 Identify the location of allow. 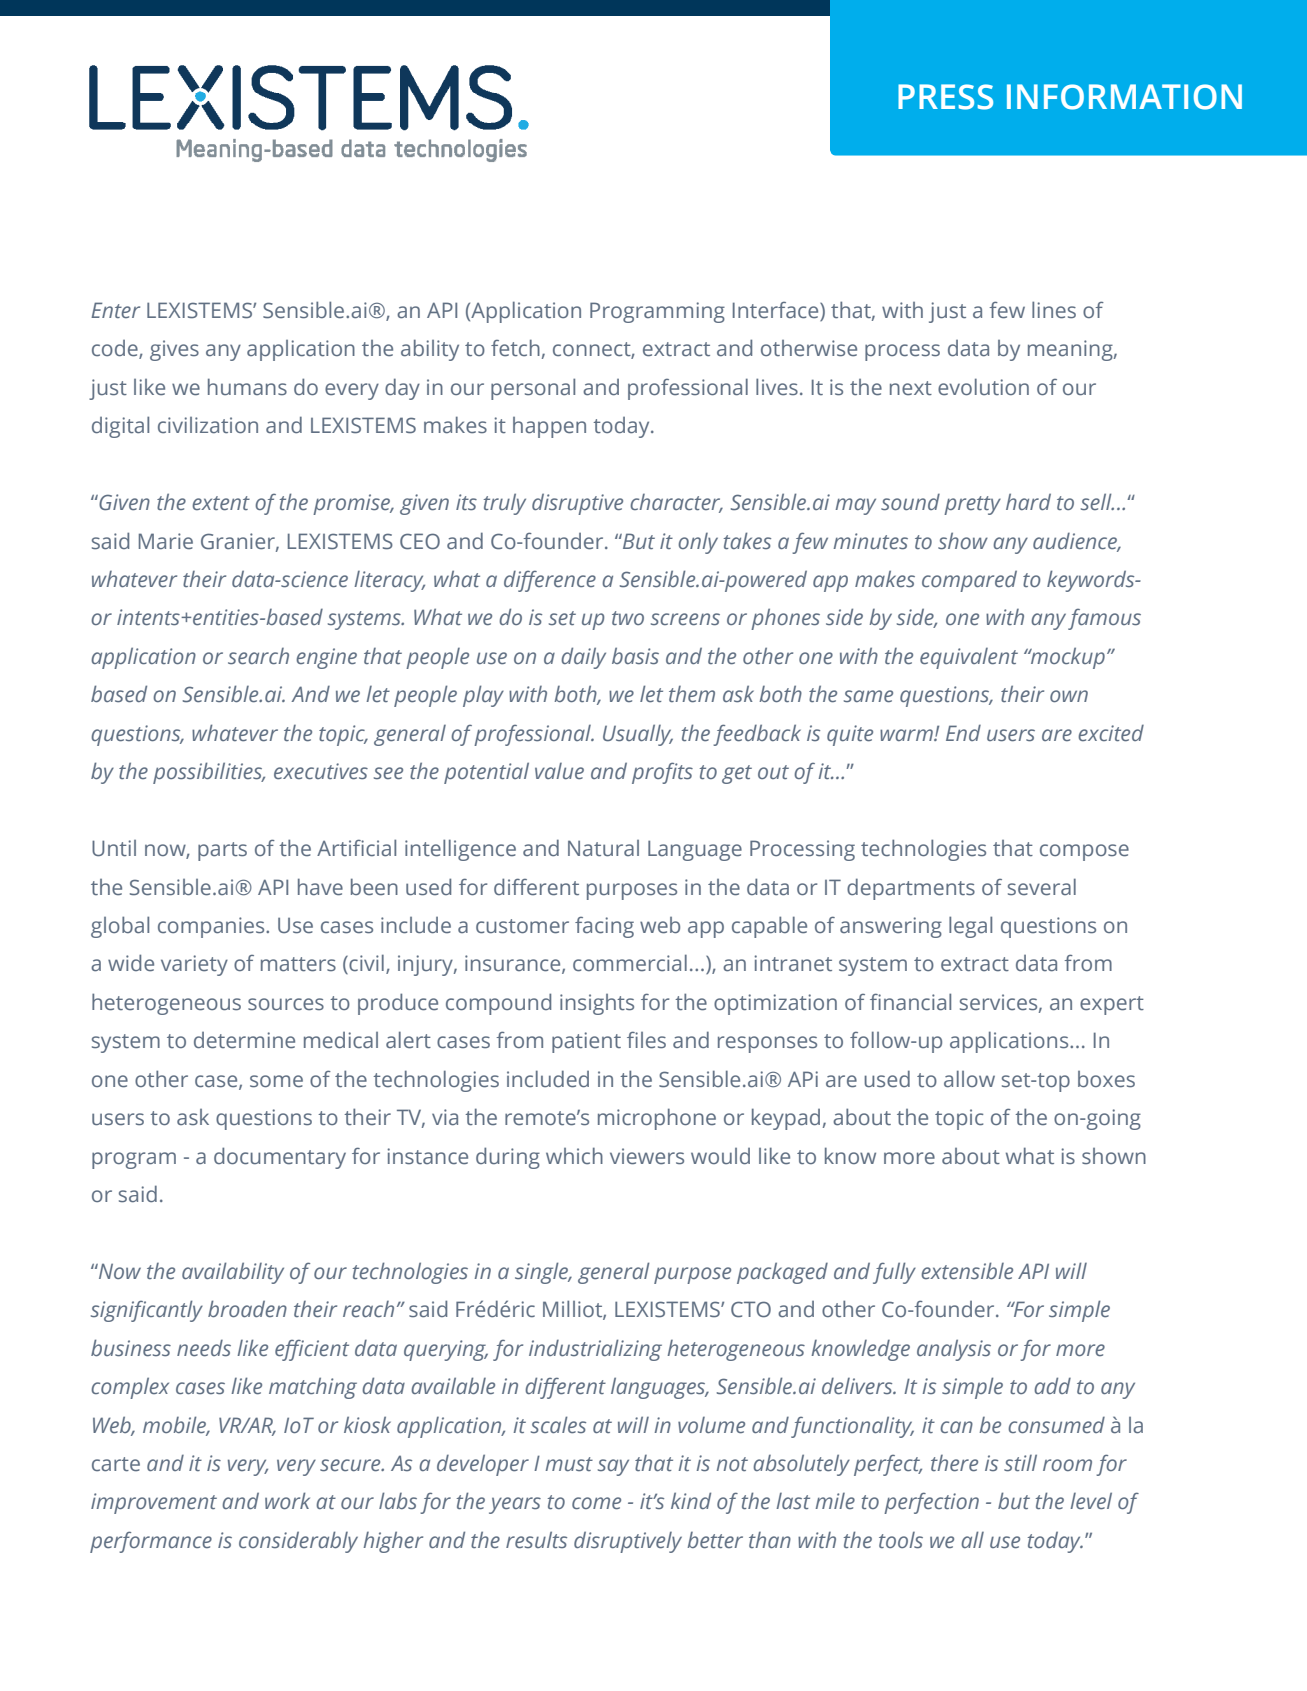
(969, 1079).
